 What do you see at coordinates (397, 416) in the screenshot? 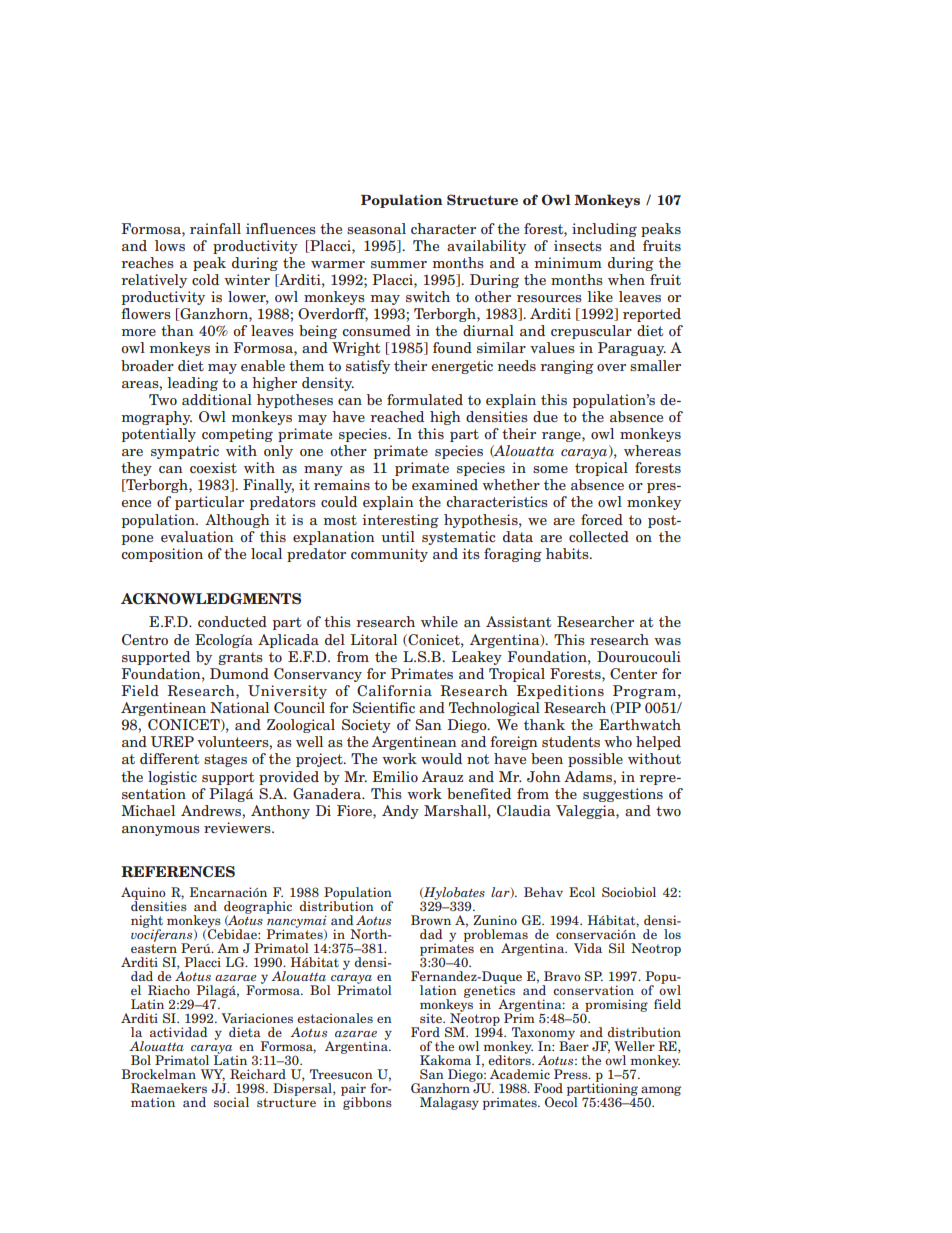
I see `reached` at bounding box center [397, 416].
